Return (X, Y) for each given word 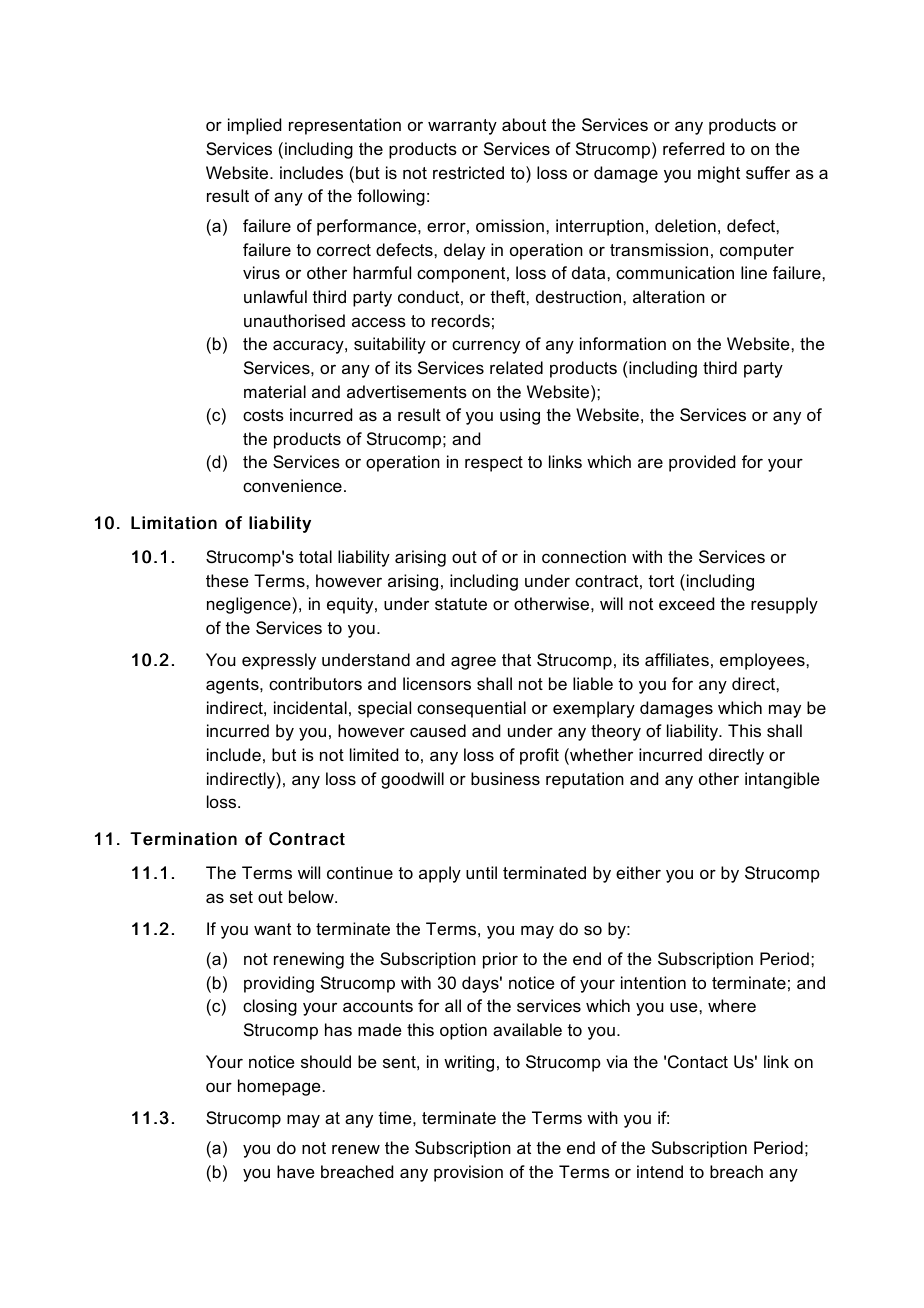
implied (254, 126)
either (638, 872)
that (516, 659)
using (520, 416)
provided (702, 463)
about (524, 124)
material (275, 391)
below (312, 896)
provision (468, 1173)
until (481, 872)
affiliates (677, 659)
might (719, 174)
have (296, 1171)
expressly (279, 661)
